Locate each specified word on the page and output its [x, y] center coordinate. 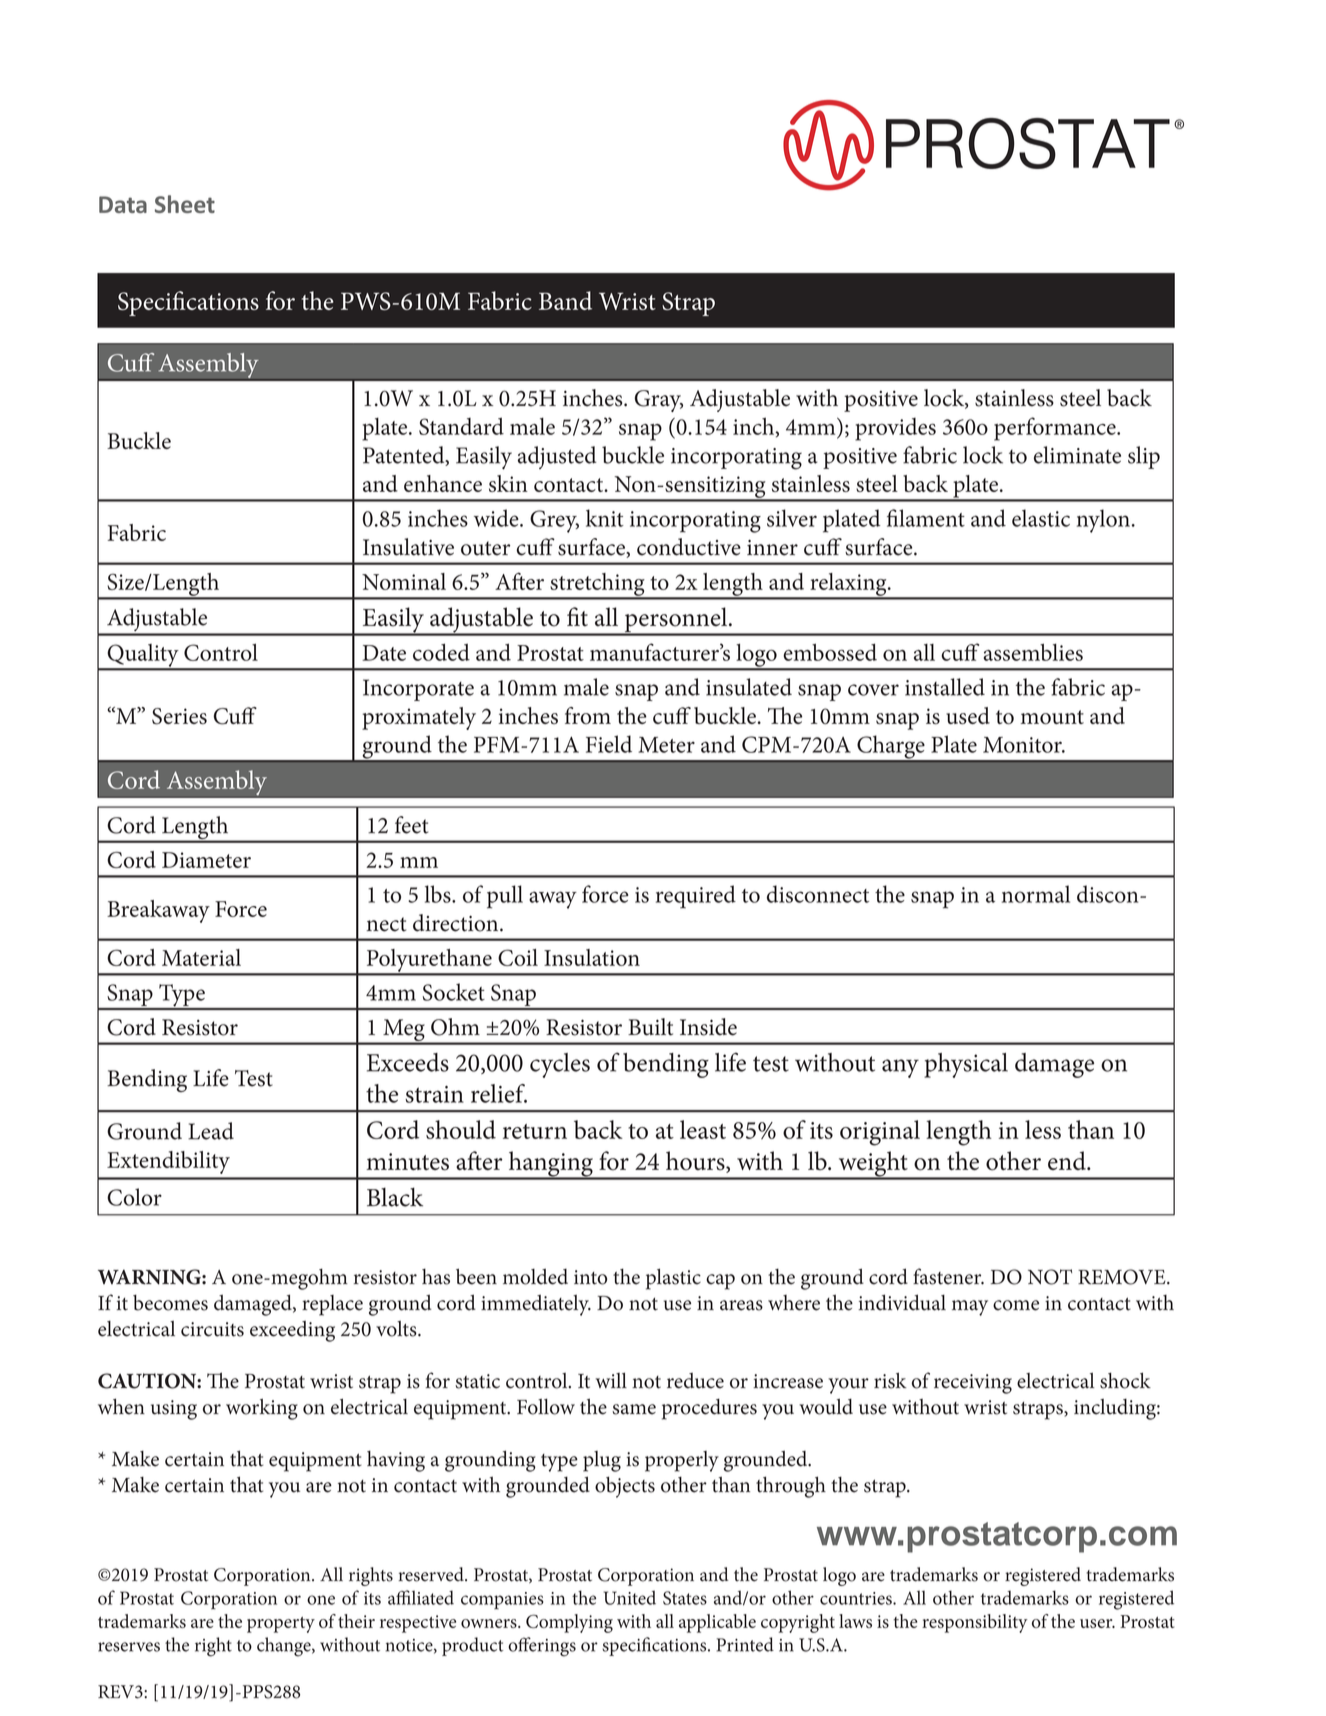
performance [1056, 429]
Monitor [1023, 745]
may [970, 1308]
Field [609, 744]
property [281, 1625]
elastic [1041, 518]
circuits [212, 1329]
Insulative [408, 547]
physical [966, 1065]
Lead [211, 1131]
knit [605, 518]
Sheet [185, 204]
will [611, 1380]
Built [650, 1027]
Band [565, 300]
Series [179, 716]
